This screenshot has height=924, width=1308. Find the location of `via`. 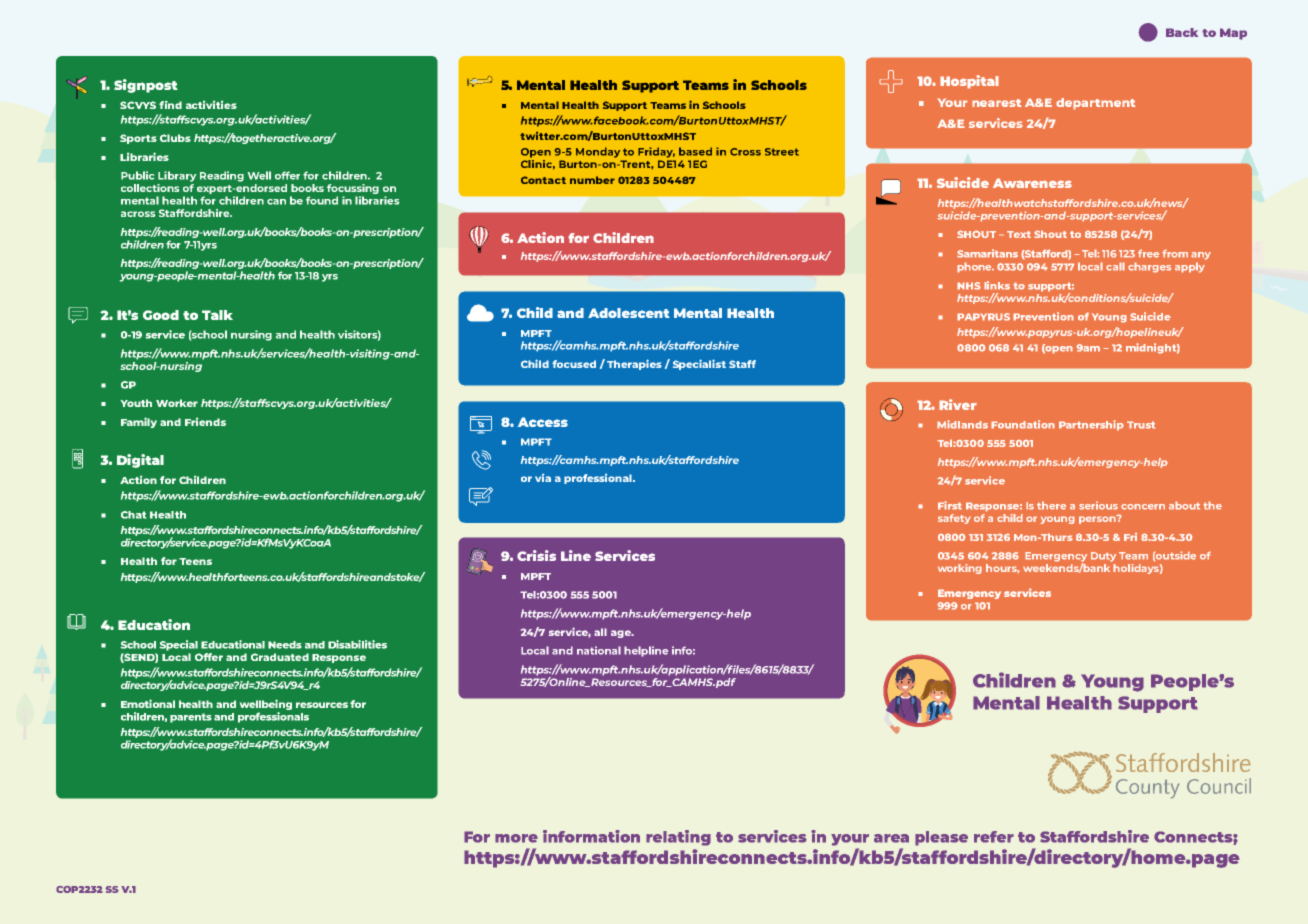

via is located at coordinates (543, 478).
